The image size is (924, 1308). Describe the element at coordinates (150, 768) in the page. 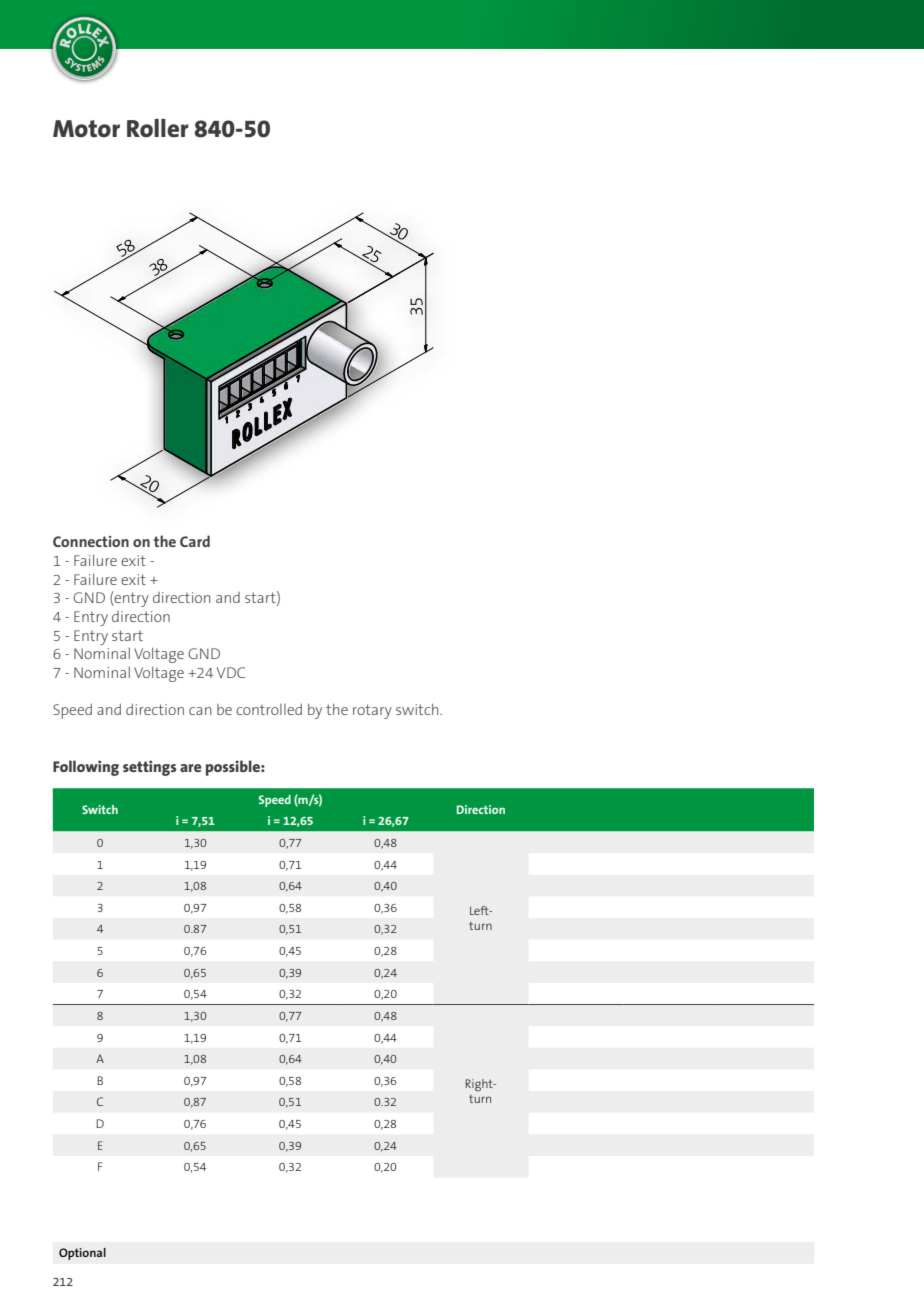

I see `settings` at that location.
